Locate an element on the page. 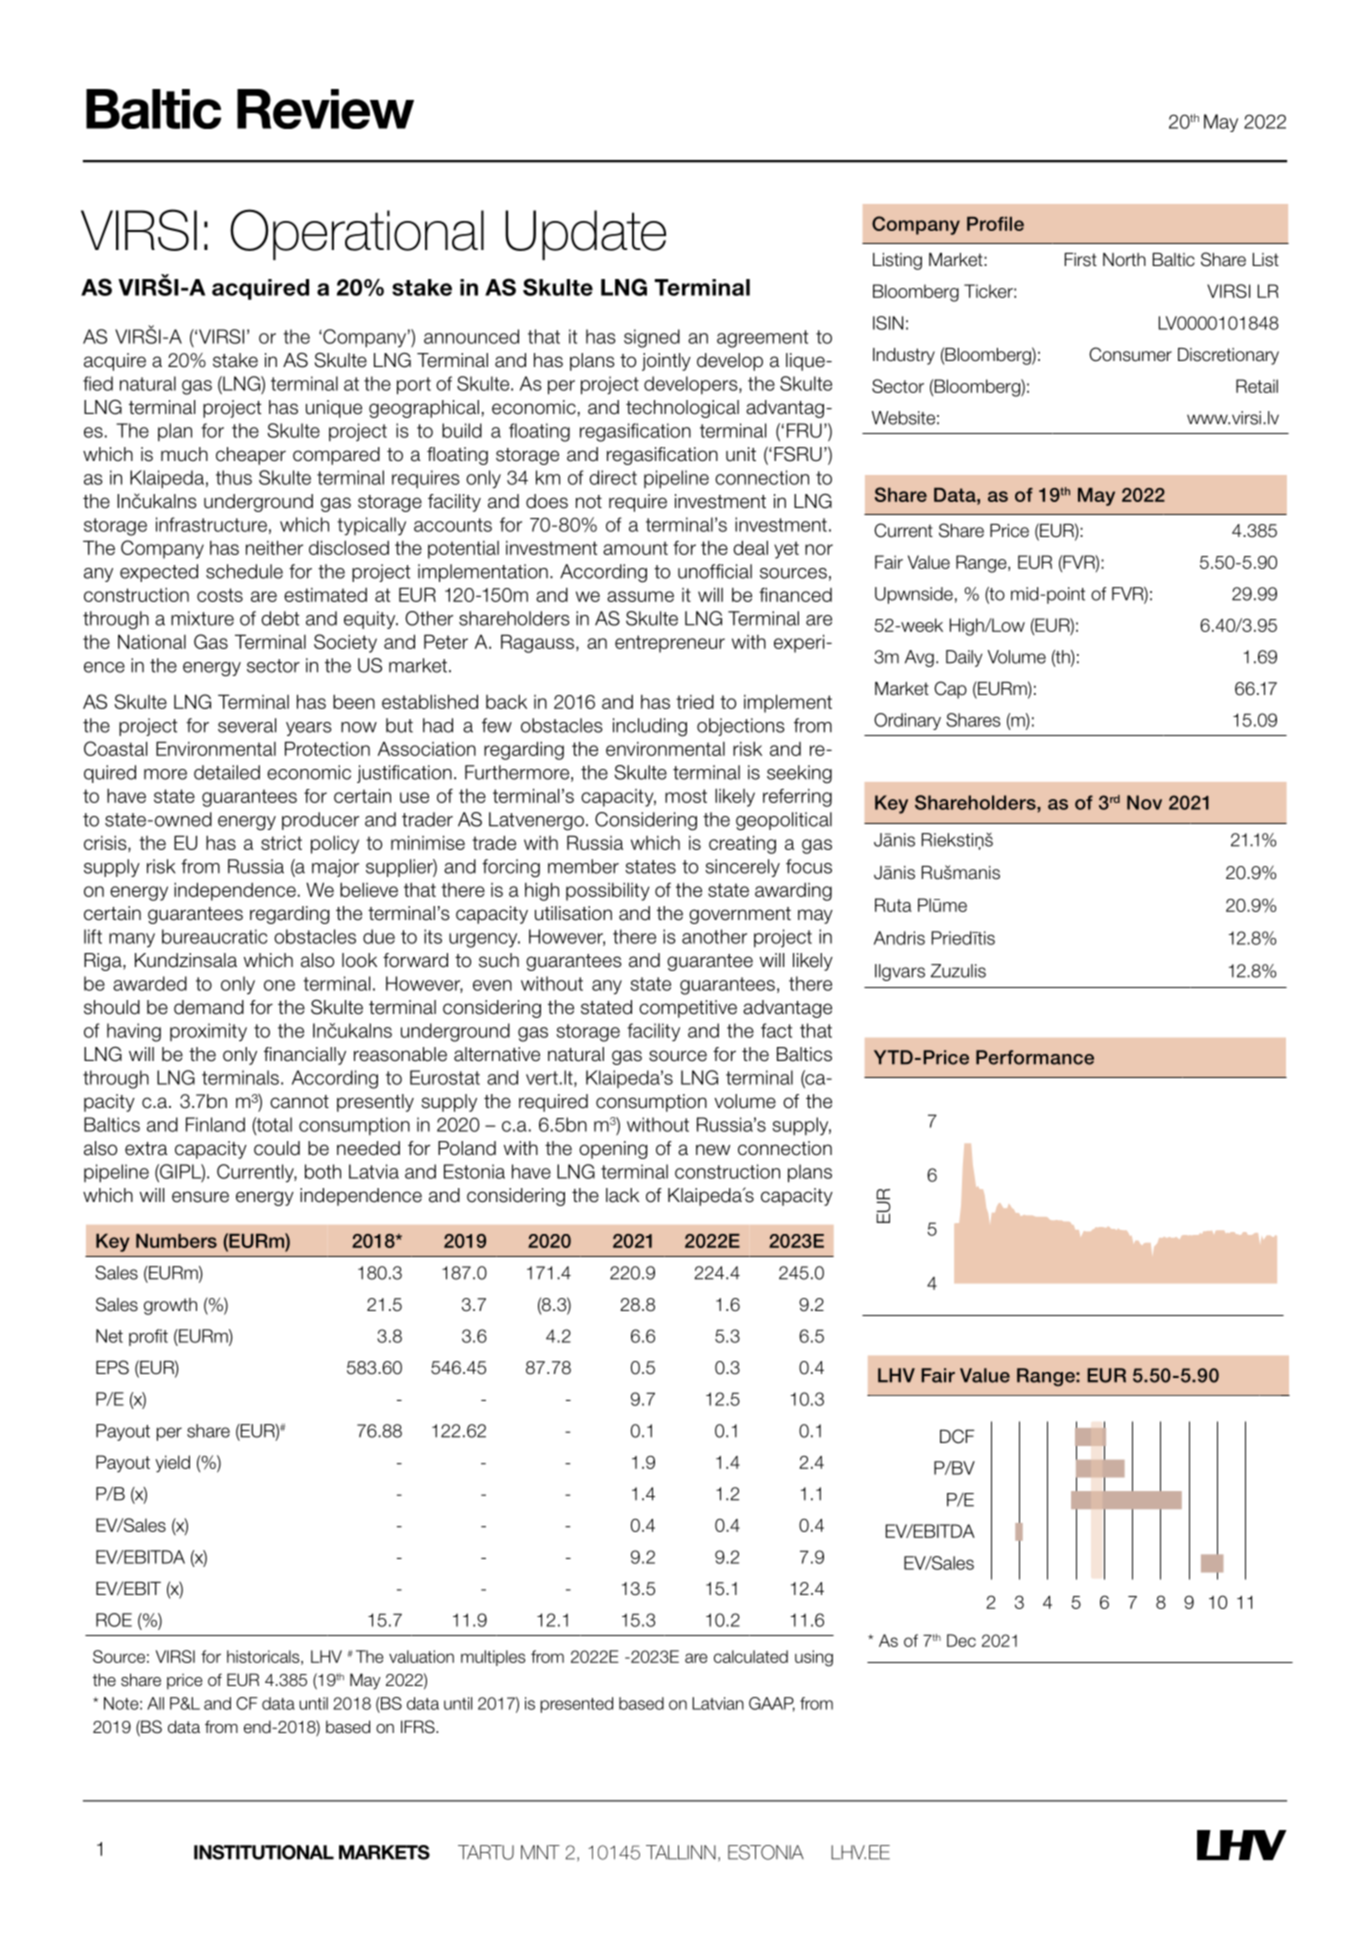 The height and width of the image is (1938, 1370). DCF is located at coordinates (957, 1436).
